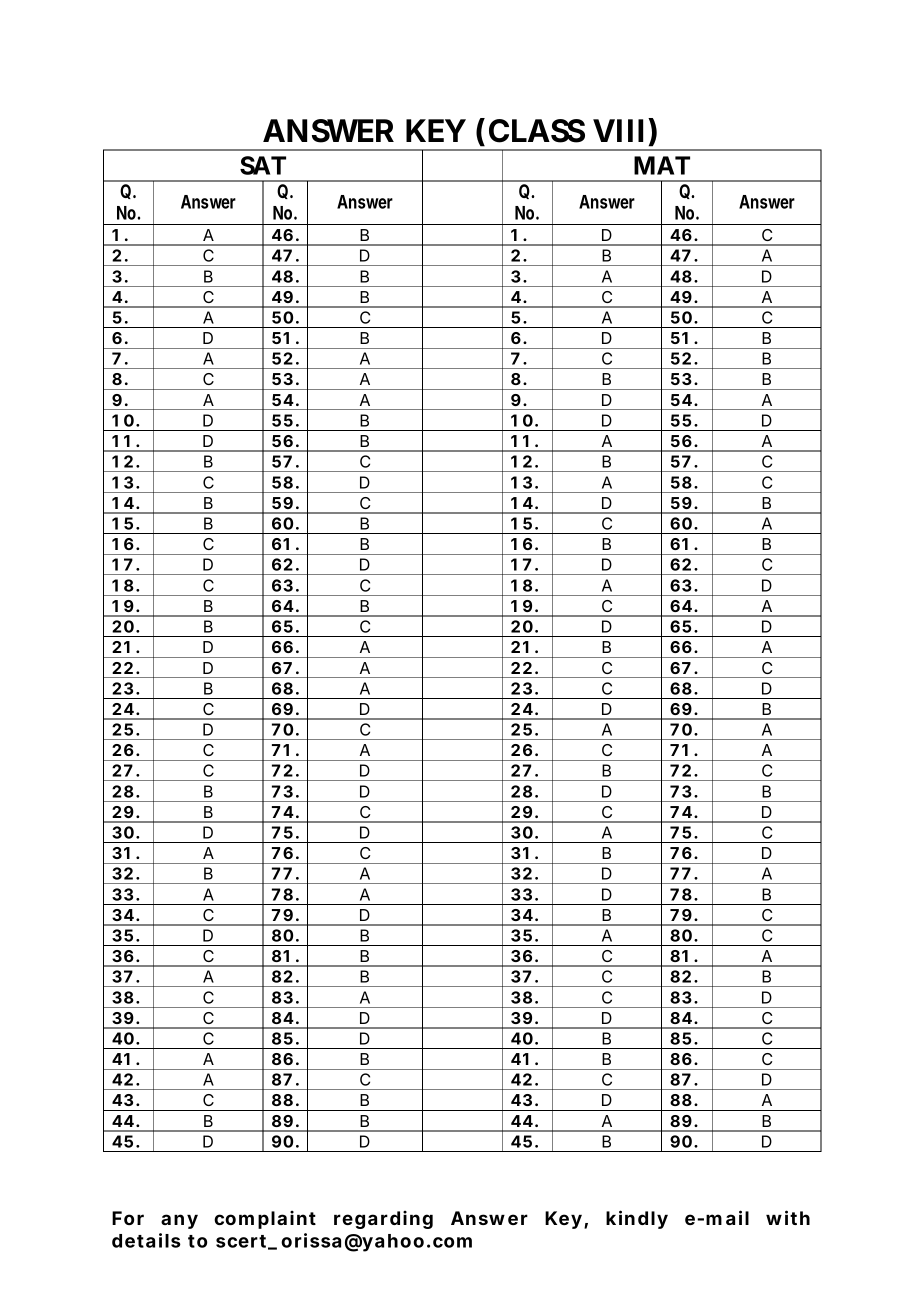 The width and height of the screenshot is (924, 1308). I want to click on any, so click(179, 1221).
